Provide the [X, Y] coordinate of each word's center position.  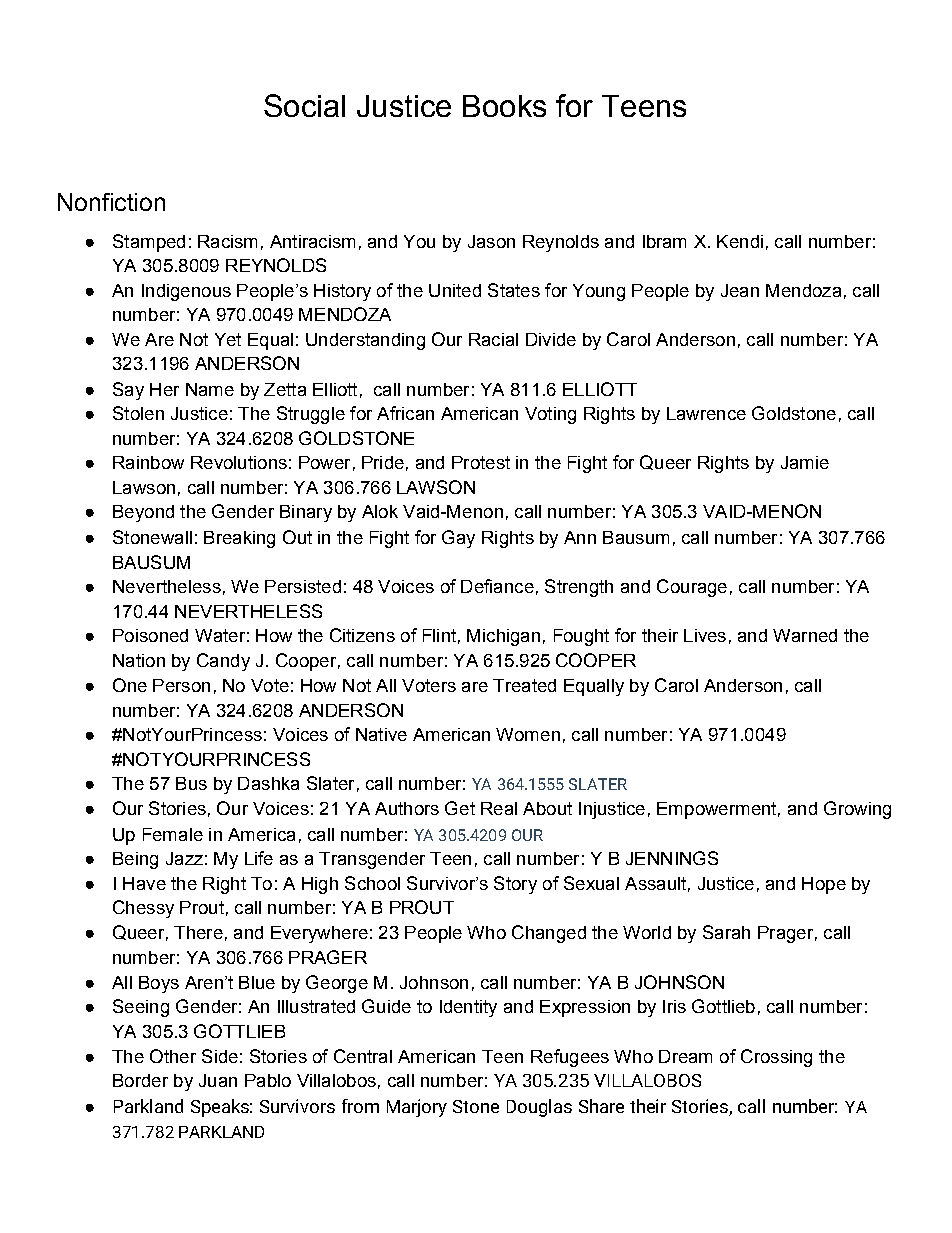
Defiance [497, 586]
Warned [805, 635]
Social [304, 105]
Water [220, 635]
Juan [218, 1080]
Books [504, 106]
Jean [740, 290]
